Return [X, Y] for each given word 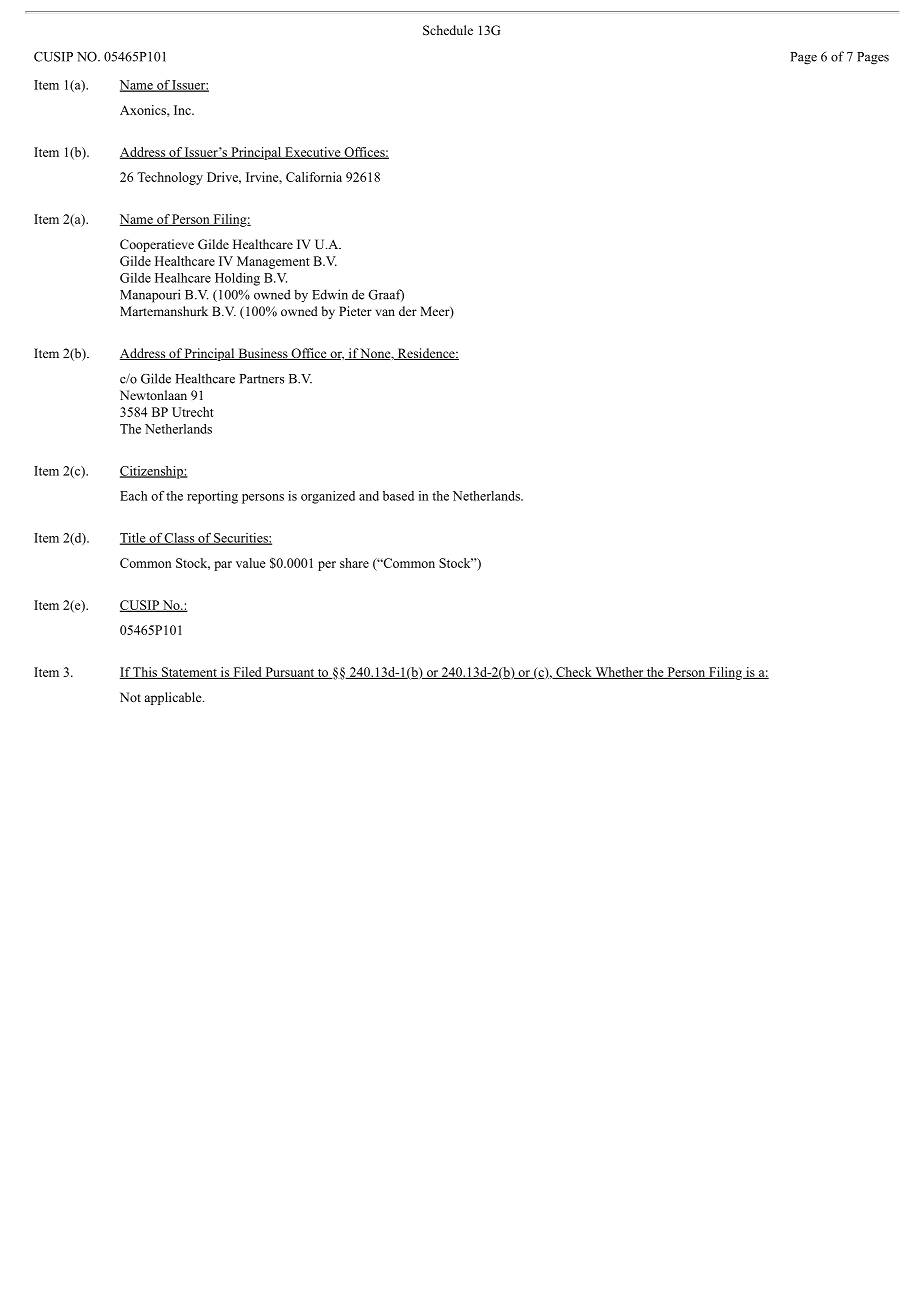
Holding [237, 279]
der [408, 311]
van [385, 312]
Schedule [448, 30]
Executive [313, 153]
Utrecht [193, 412]
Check [574, 673]
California [314, 177]
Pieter [355, 311]
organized [328, 497]
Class [180, 539]
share [354, 563]
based [398, 496]
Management [273, 262]
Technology [170, 178]
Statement [189, 673]
